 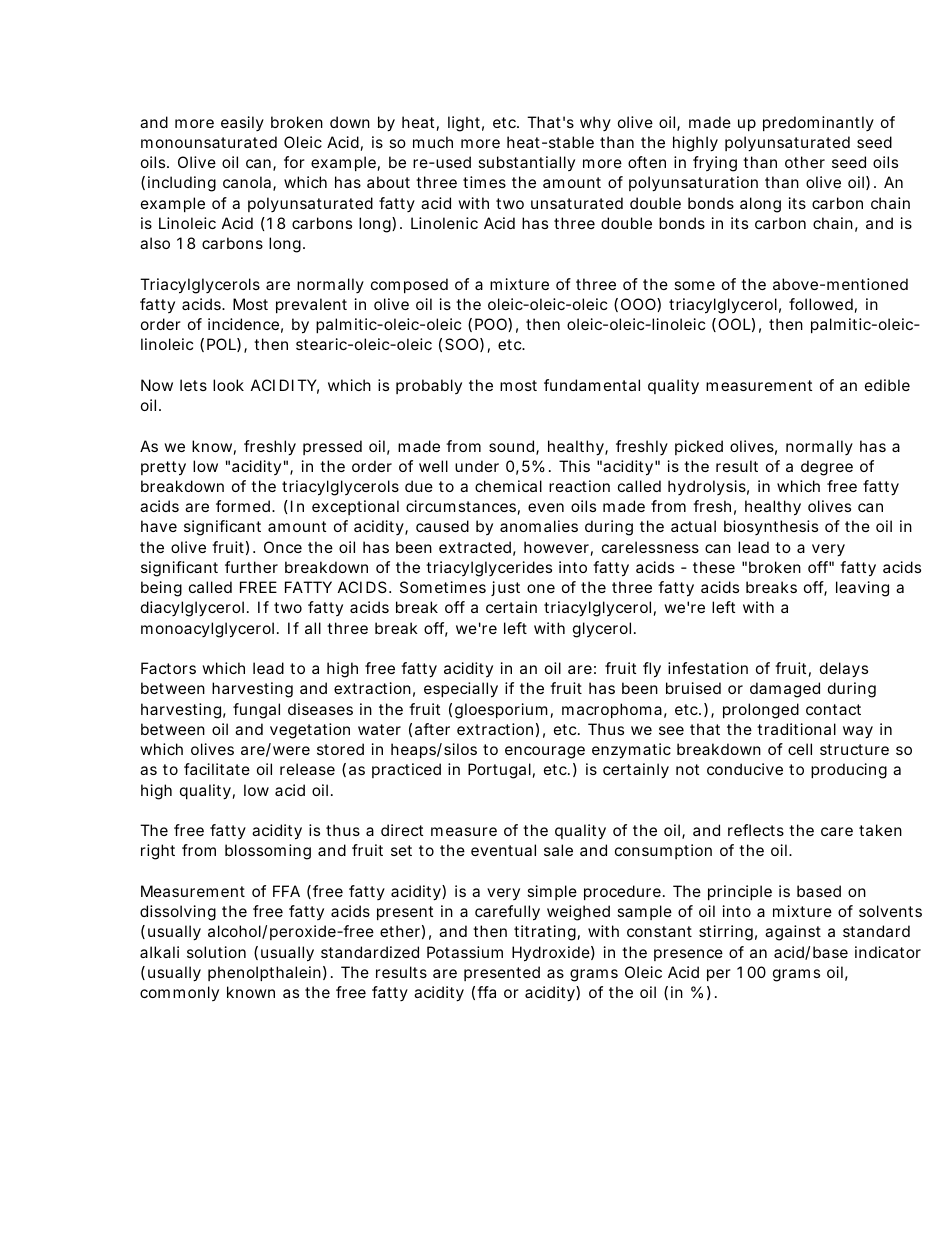 What do you see at coordinates (526, 163) in the image?
I see `substantially` at bounding box center [526, 163].
